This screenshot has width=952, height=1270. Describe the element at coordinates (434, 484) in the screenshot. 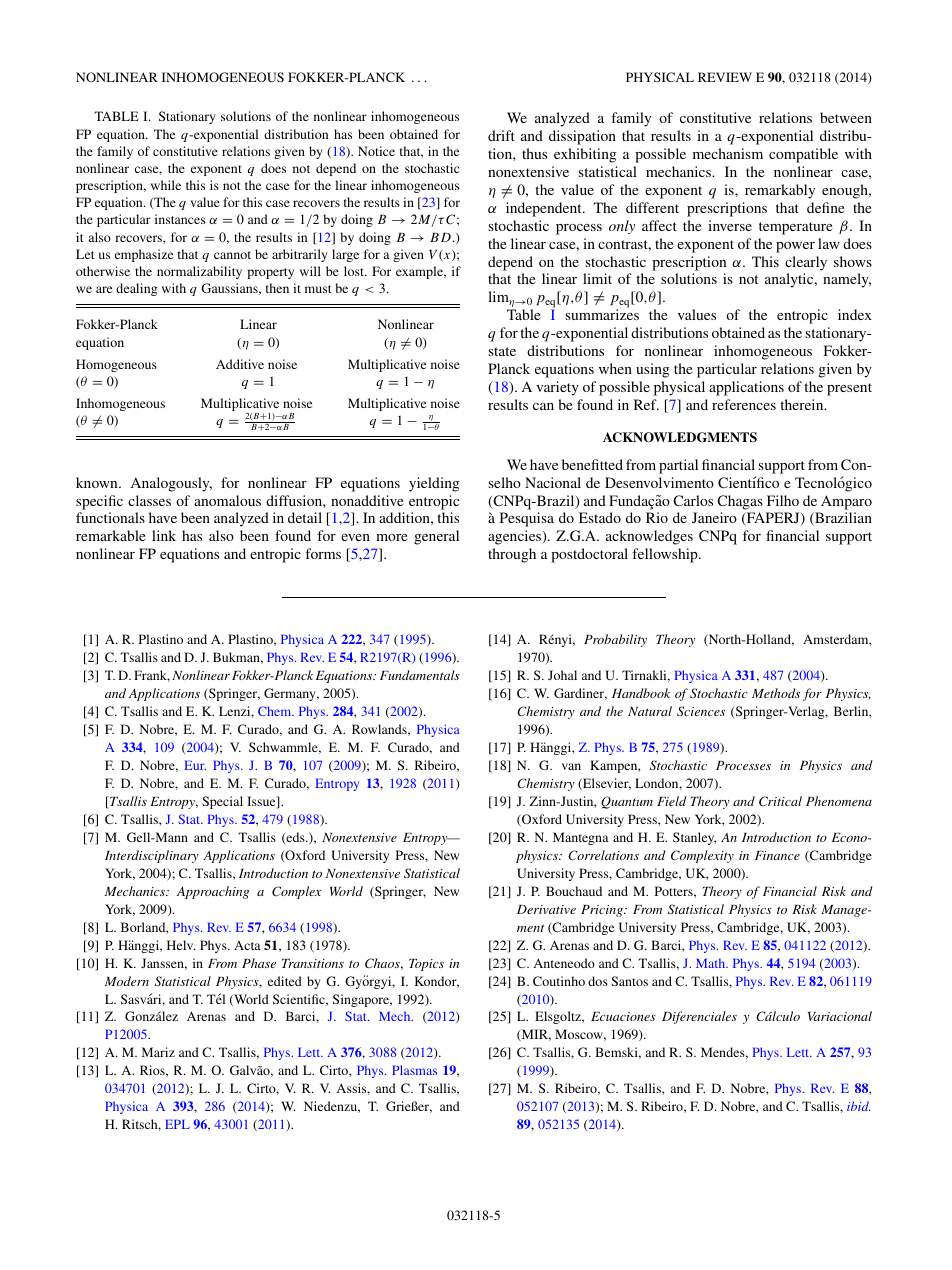

I see `yielding` at that location.
